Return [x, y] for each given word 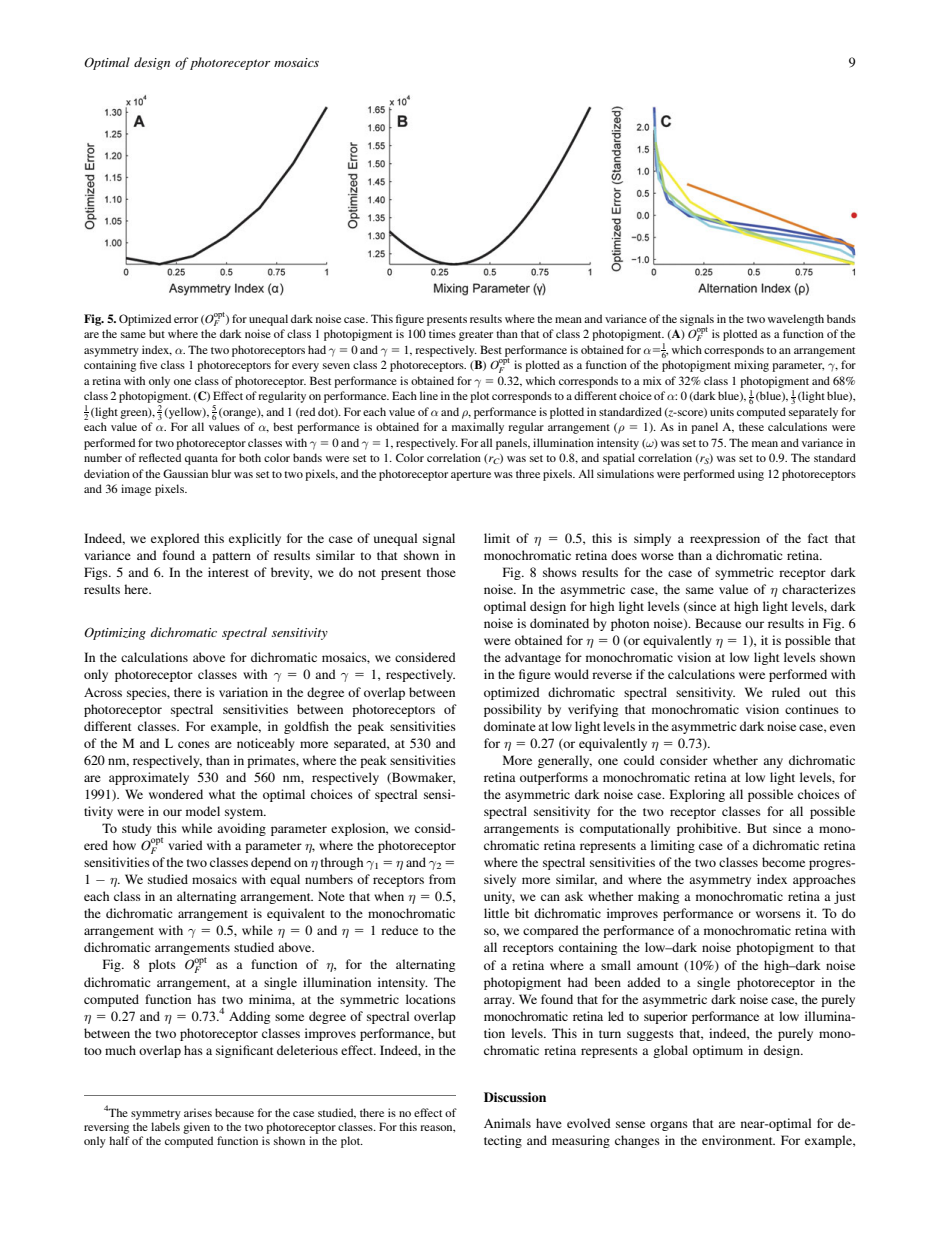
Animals [507, 1123]
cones [194, 744]
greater [476, 336]
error [186, 320]
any [773, 763]
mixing [751, 366]
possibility [512, 710]
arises [198, 1112]
